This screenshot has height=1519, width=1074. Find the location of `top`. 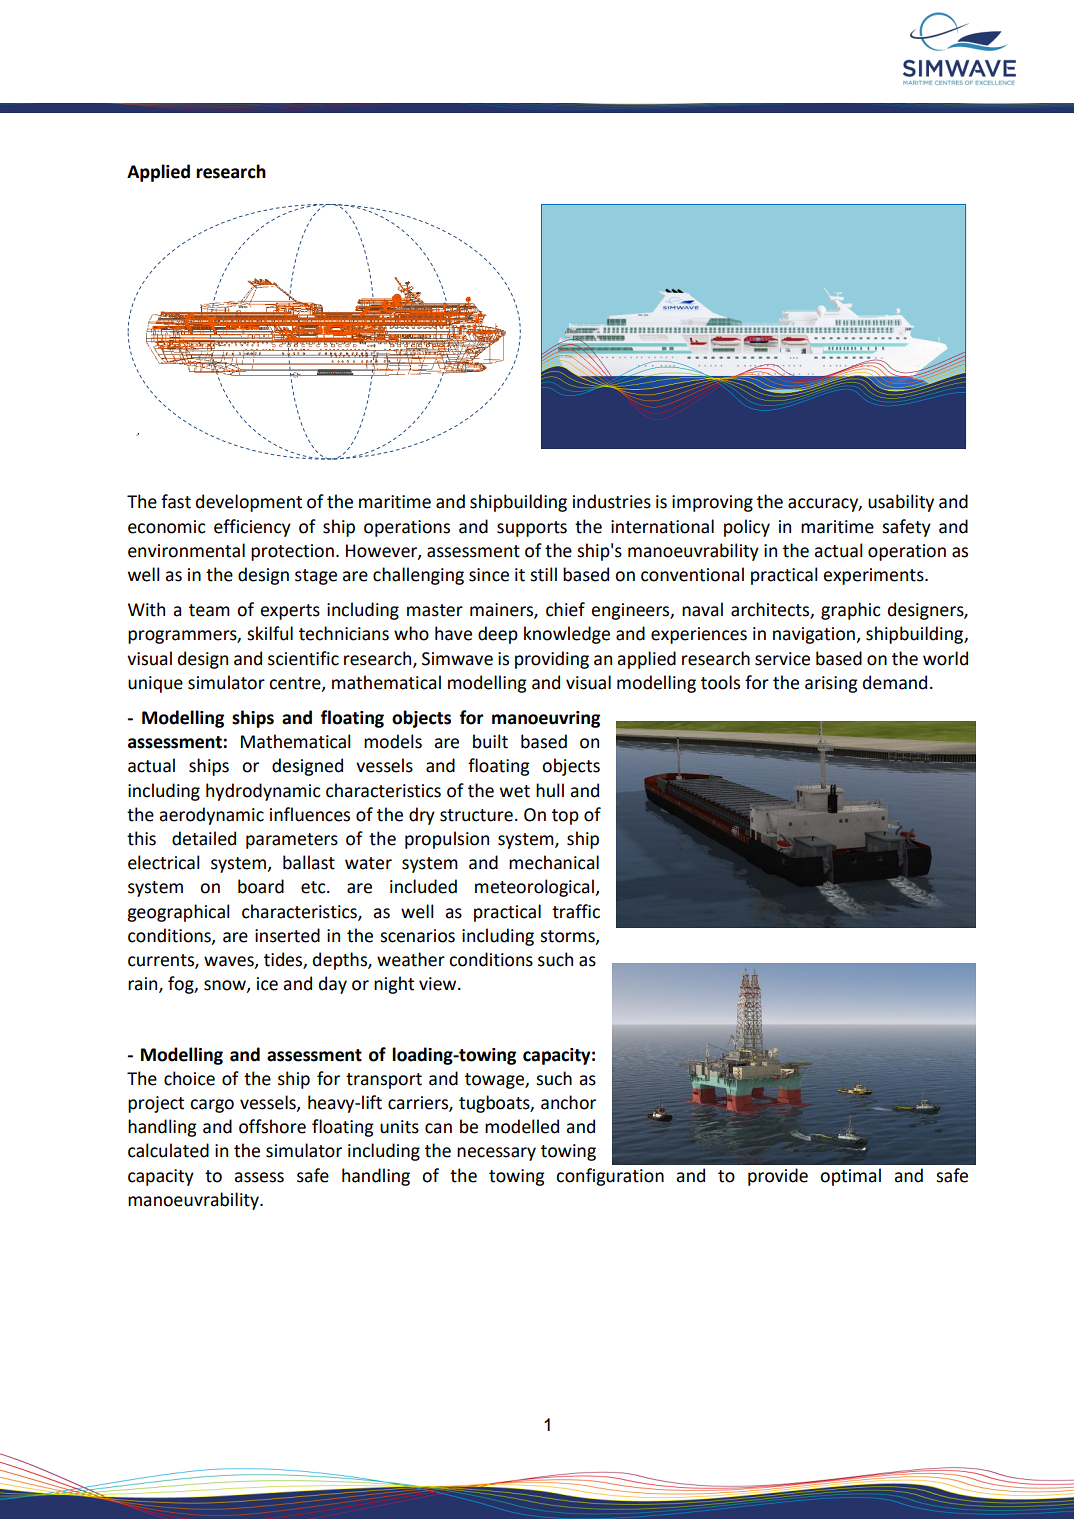

top is located at coordinates (565, 817).
